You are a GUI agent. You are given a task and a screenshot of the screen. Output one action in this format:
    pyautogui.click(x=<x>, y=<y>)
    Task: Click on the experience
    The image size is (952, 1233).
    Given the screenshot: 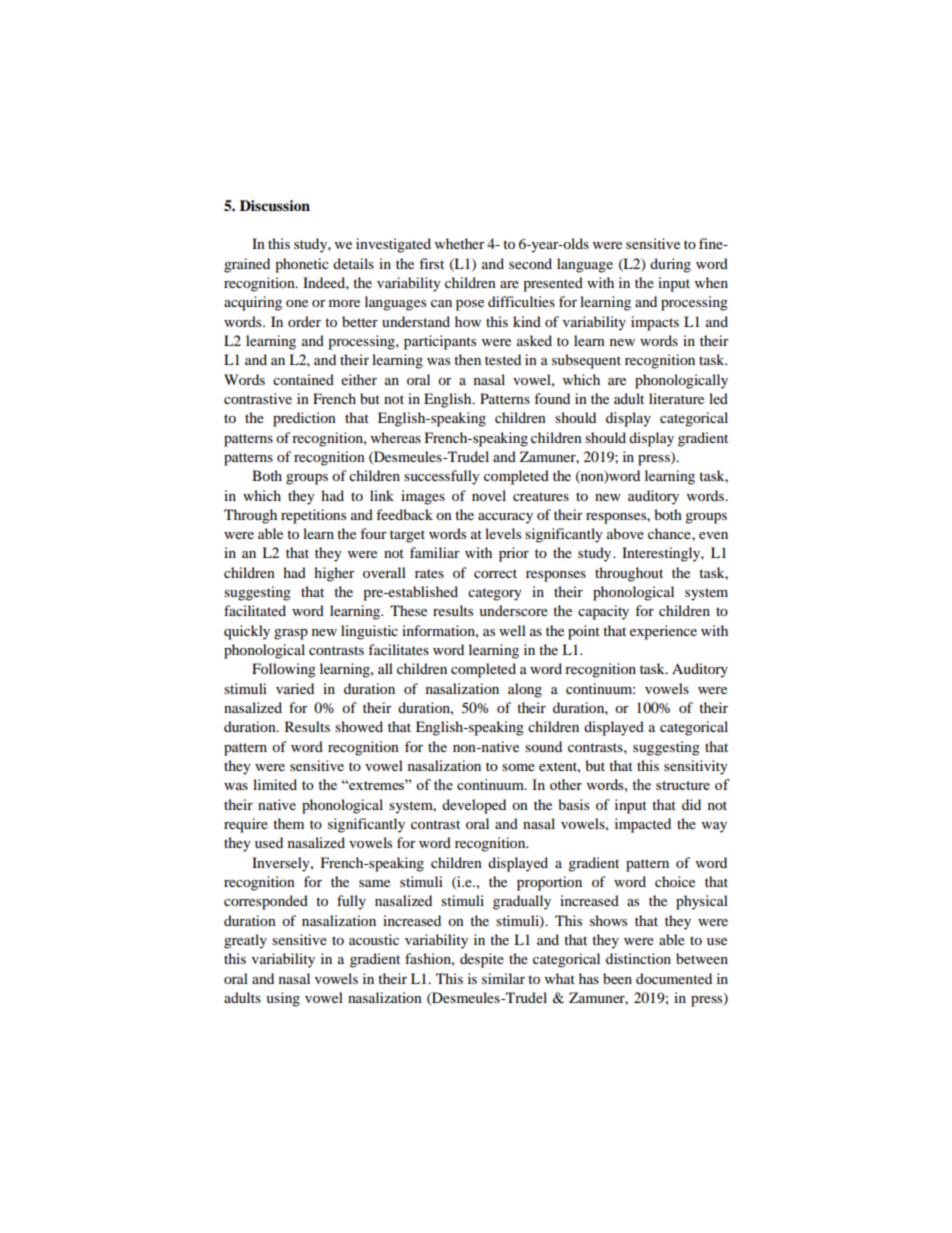 What is the action you would take?
    pyautogui.click(x=663, y=632)
